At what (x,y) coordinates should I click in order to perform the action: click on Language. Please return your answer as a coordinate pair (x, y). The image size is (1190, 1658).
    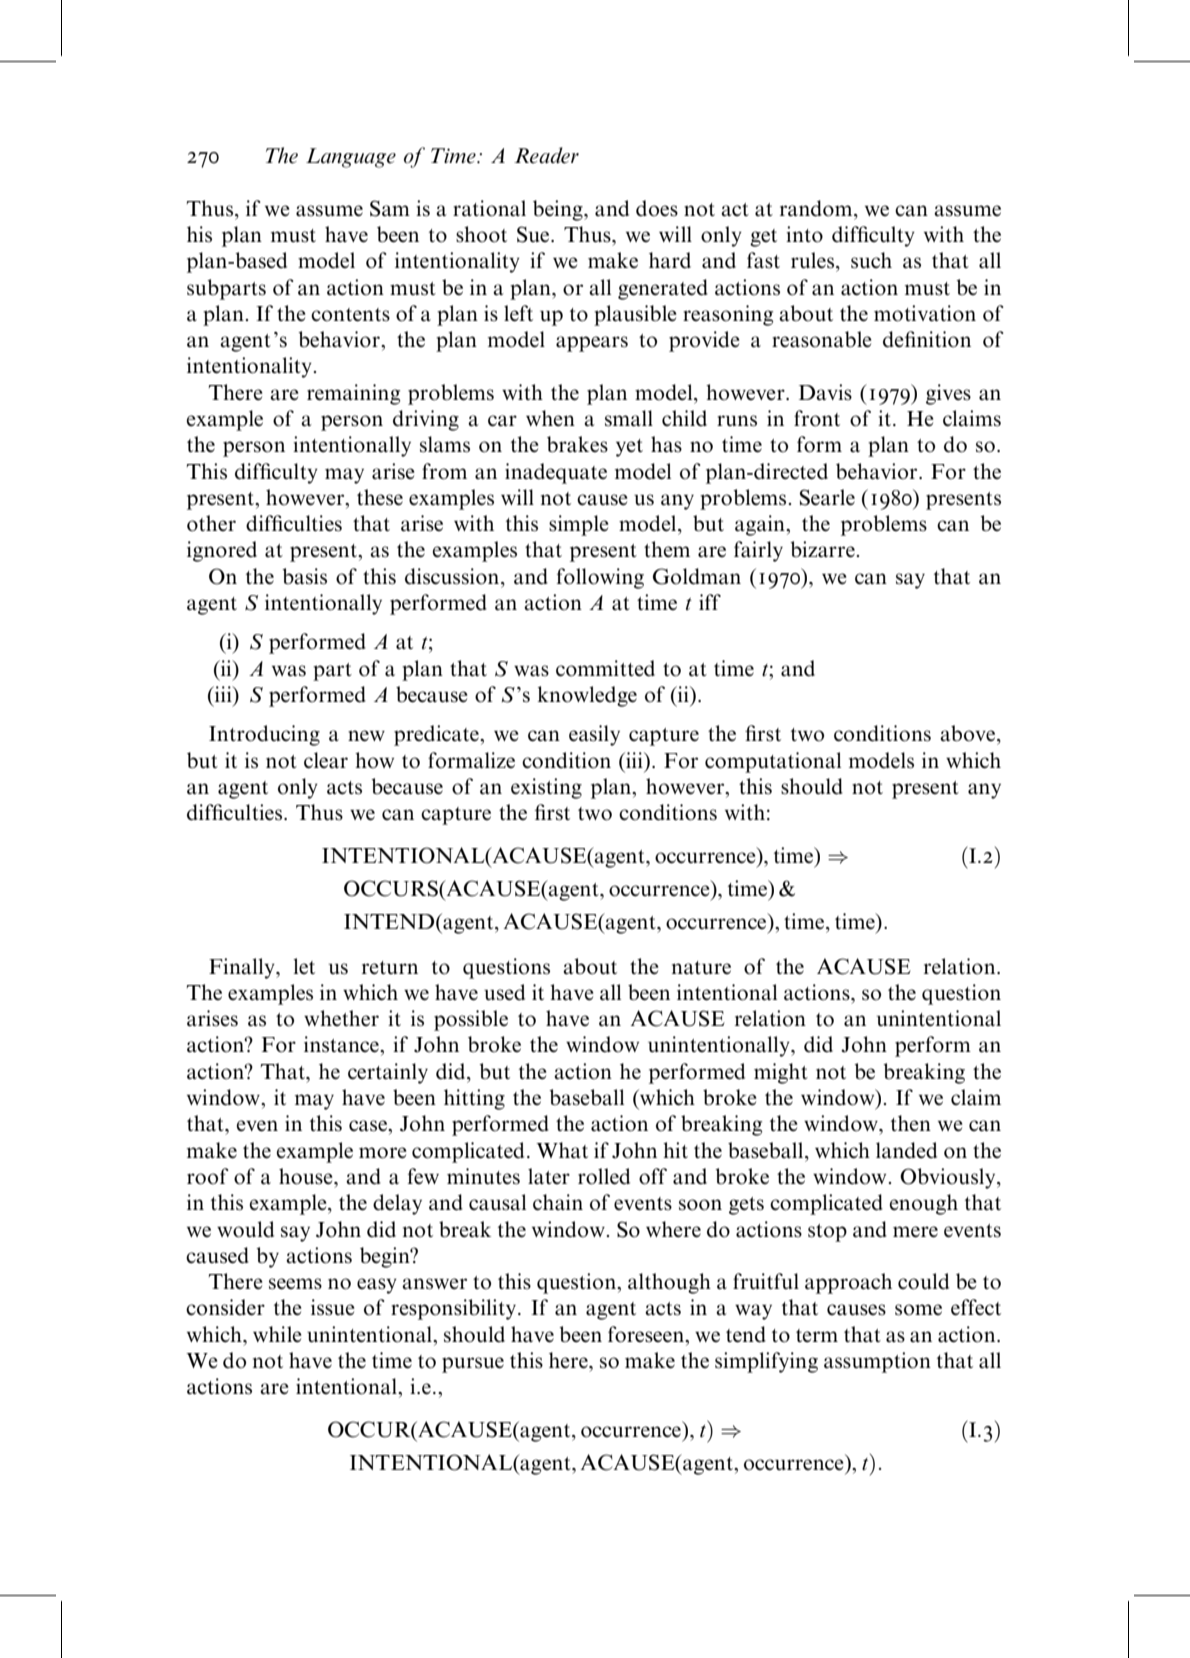
    Looking at the image, I should click on (351, 158).
